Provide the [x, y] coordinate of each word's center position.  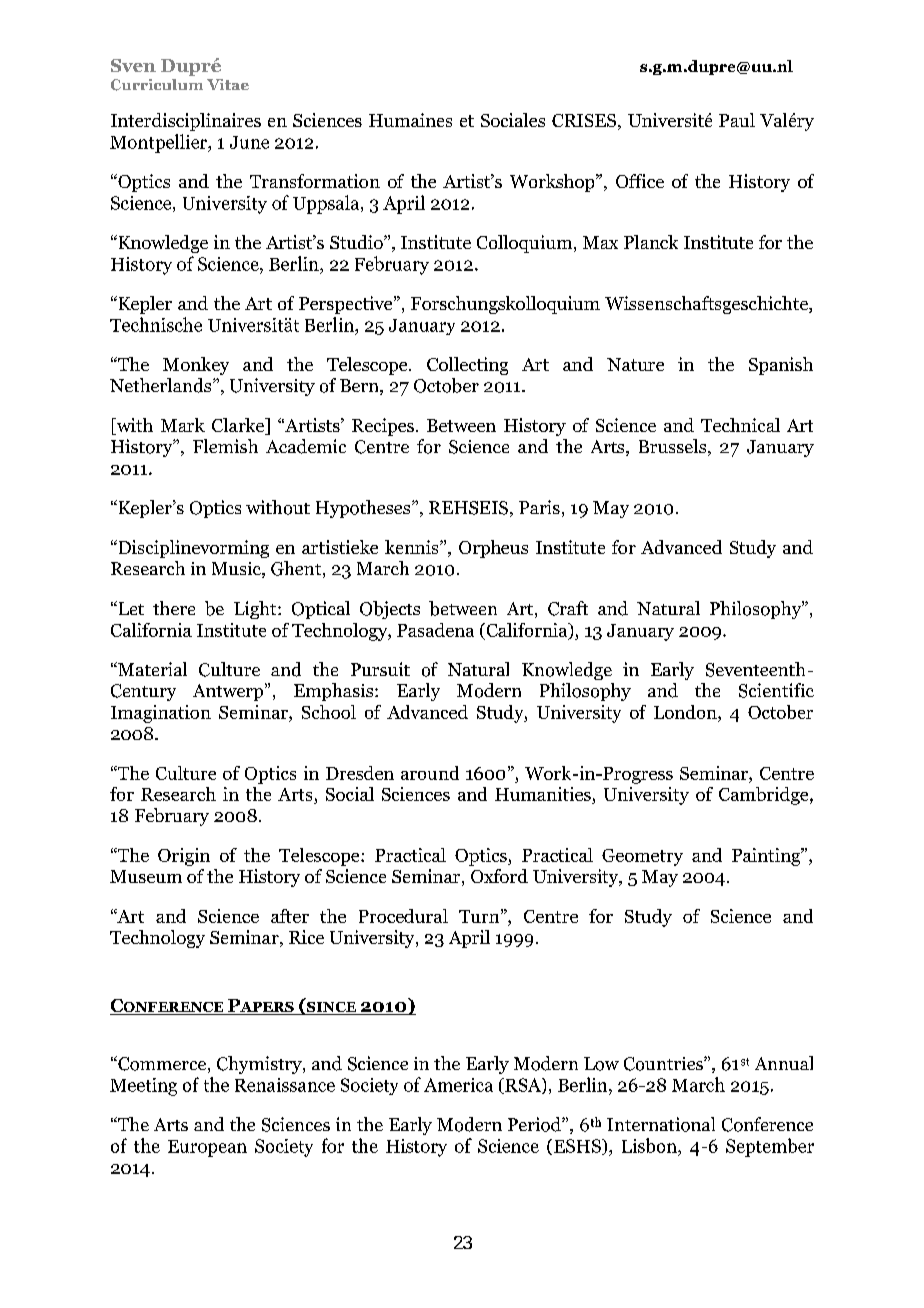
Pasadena [435, 630]
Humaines [410, 120]
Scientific [776, 690]
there [174, 608]
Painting [767, 857]
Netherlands [162, 385]
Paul [737, 120]
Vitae [228, 84]
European [207, 1148]
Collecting [467, 366]
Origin [184, 857]
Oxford [499, 876]
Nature [635, 364]
